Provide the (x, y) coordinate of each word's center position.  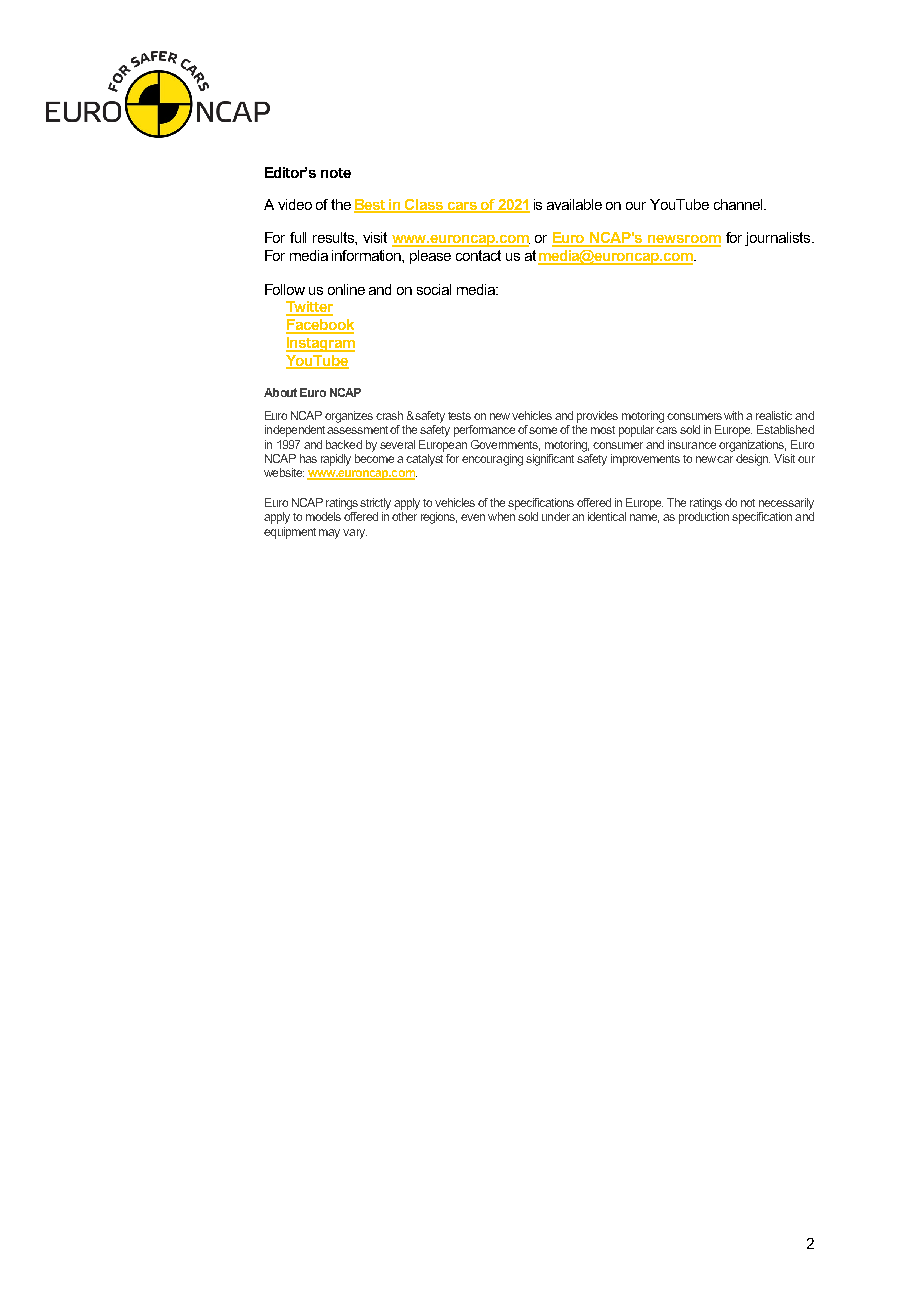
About (280, 392)
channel (739, 204)
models (323, 516)
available (574, 204)
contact (478, 255)
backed (344, 444)
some (543, 430)
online (346, 289)
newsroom (684, 240)
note (336, 173)
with (733, 415)
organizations (752, 446)
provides (597, 417)
